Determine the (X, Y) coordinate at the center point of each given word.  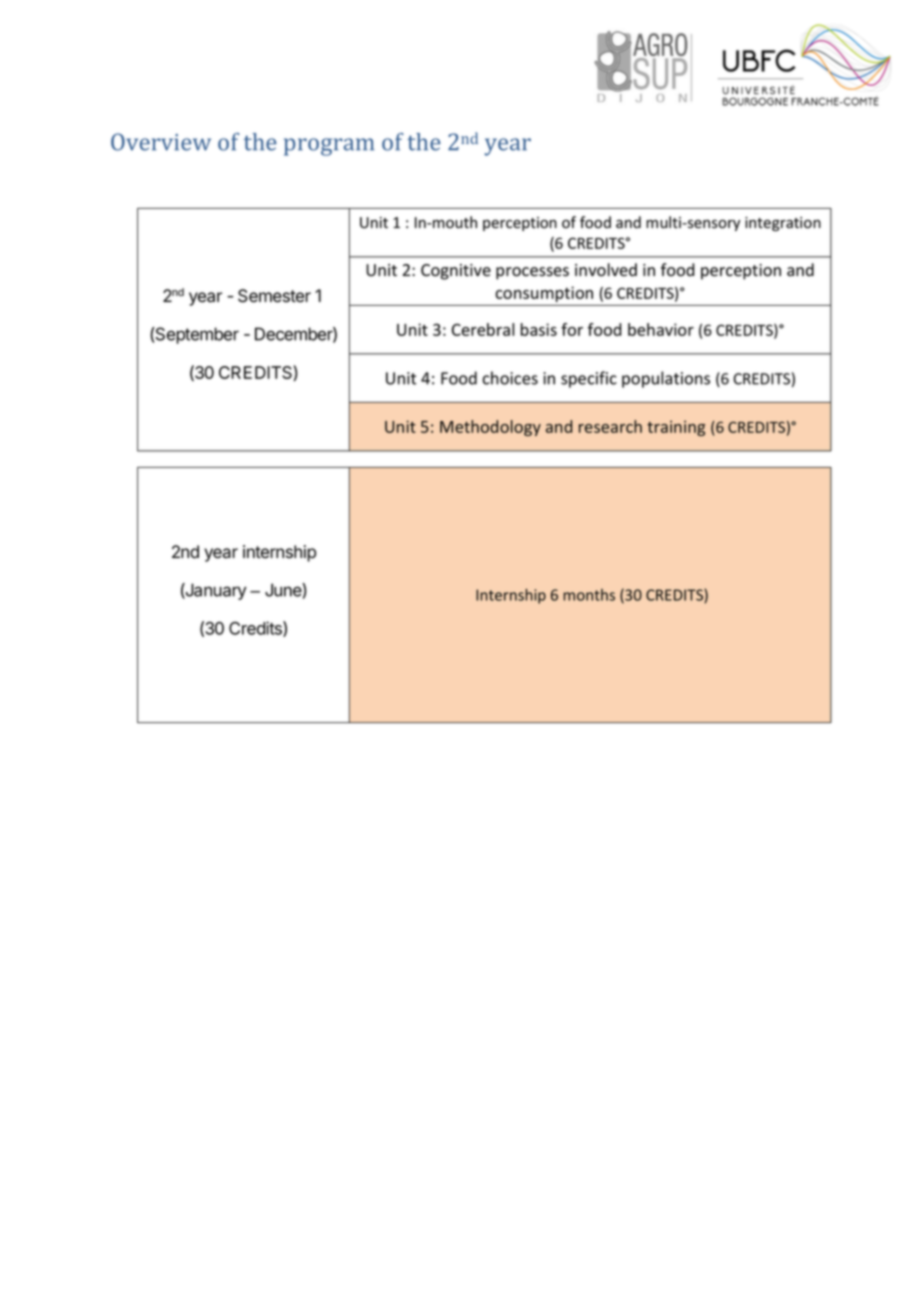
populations (666, 379)
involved (606, 270)
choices (510, 378)
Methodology (490, 428)
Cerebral (483, 329)
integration (783, 224)
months (589, 595)
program (329, 147)
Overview (161, 142)
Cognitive (456, 272)
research (610, 426)
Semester (274, 296)
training (676, 428)
